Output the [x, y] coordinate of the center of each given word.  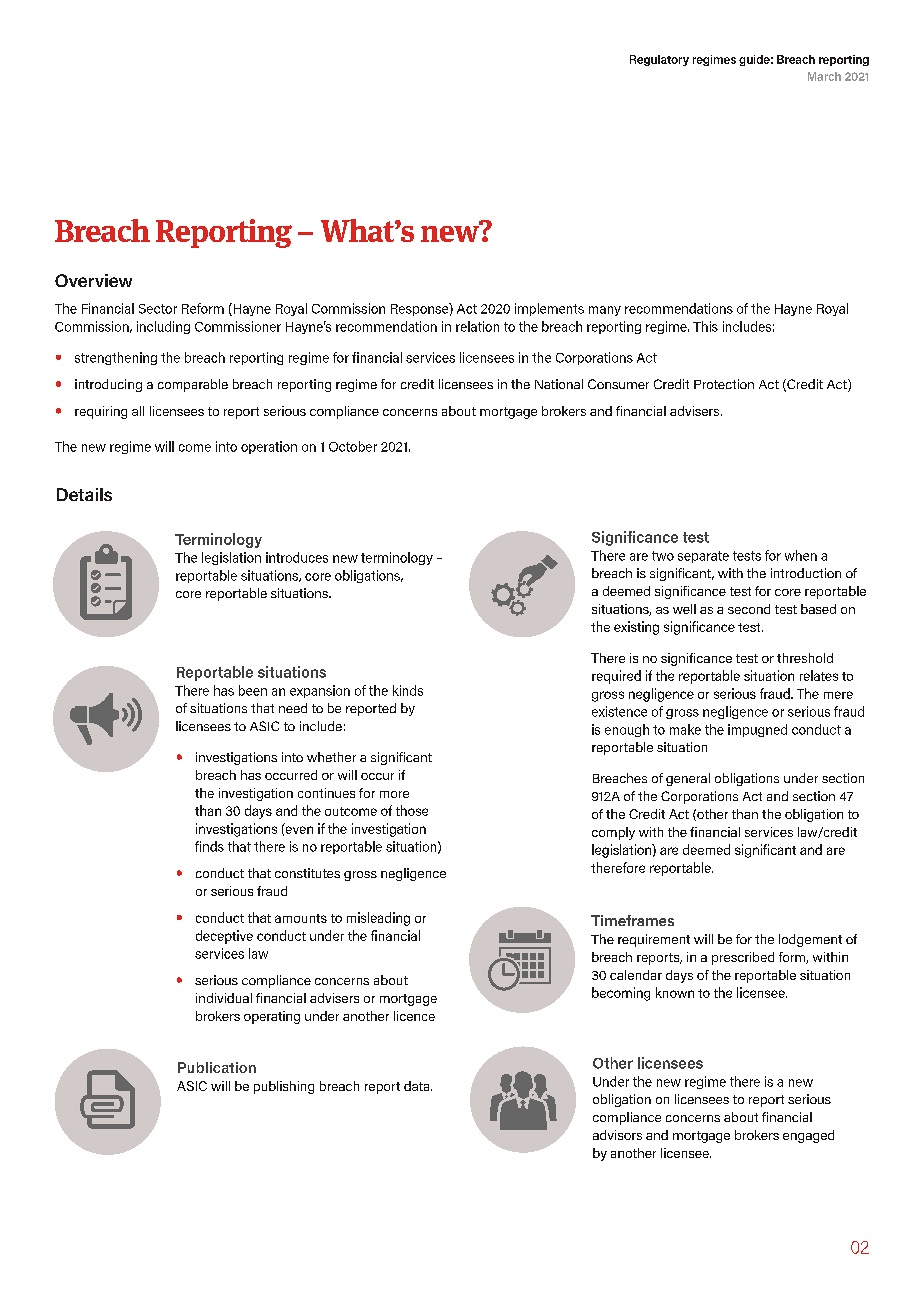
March [824, 76]
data [418, 1086]
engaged [808, 1136]
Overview [93, 280]
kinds [408, 690]
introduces [297, 557]
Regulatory [659, 60]
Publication [217, 1067]
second [749, 609]
